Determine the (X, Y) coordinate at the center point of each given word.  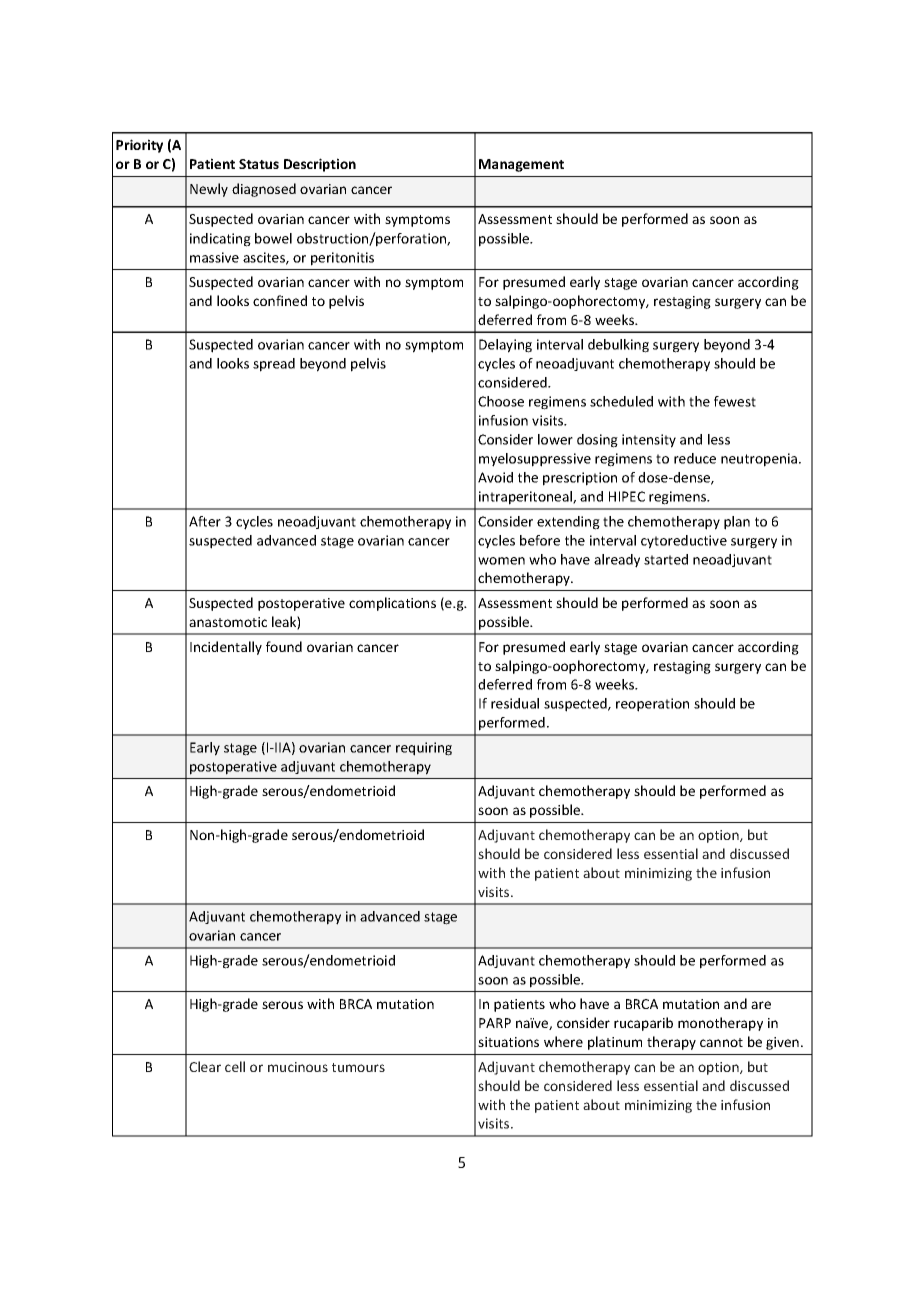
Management (521, 165)
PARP (495, 1023)
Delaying (505, 346)
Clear (205, 1066)
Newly (209, 190)
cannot (721, 1042)
